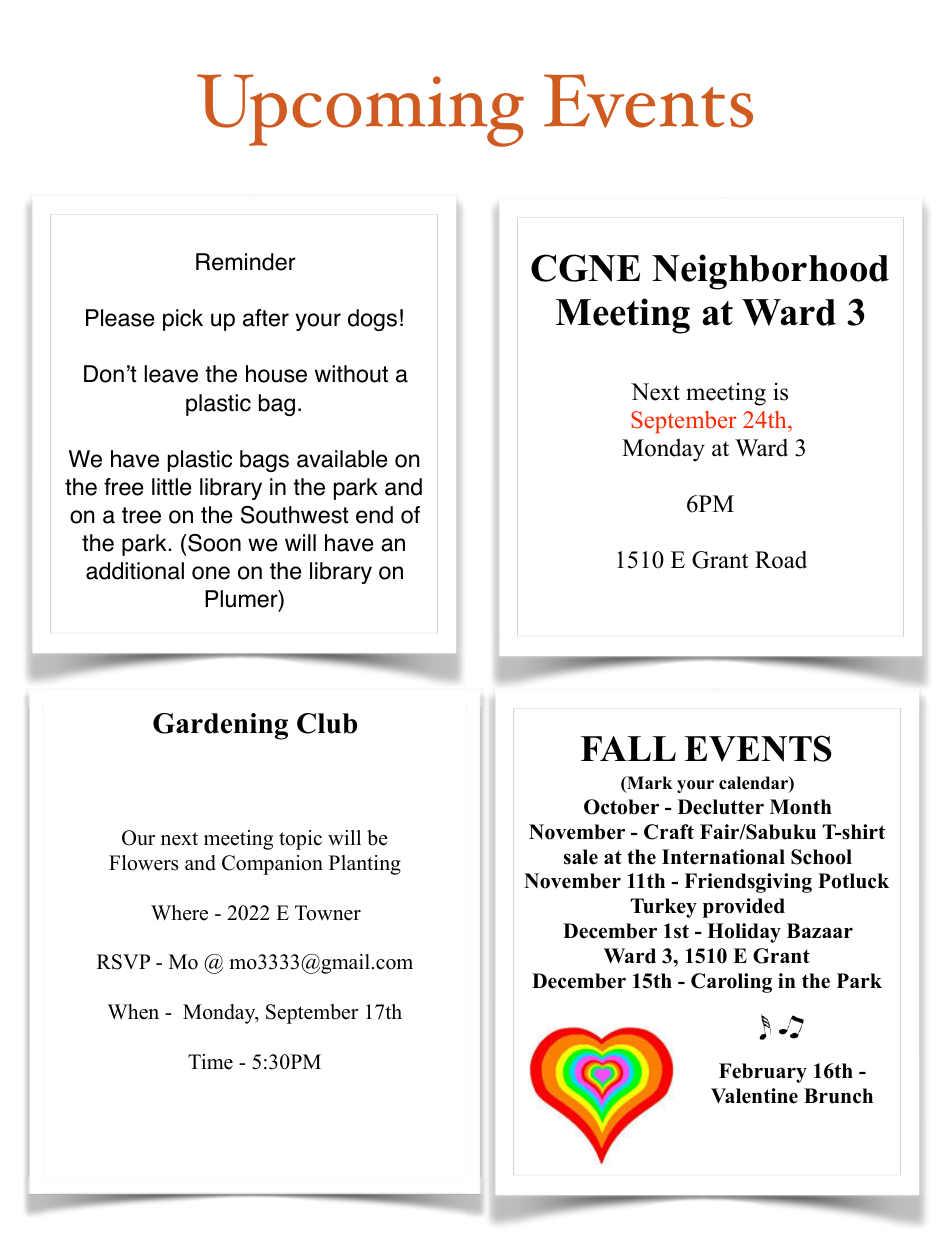  What do you see at coordinates (342, 459) in the screenshot?
I see `available` at bounding box center [342, 459].
